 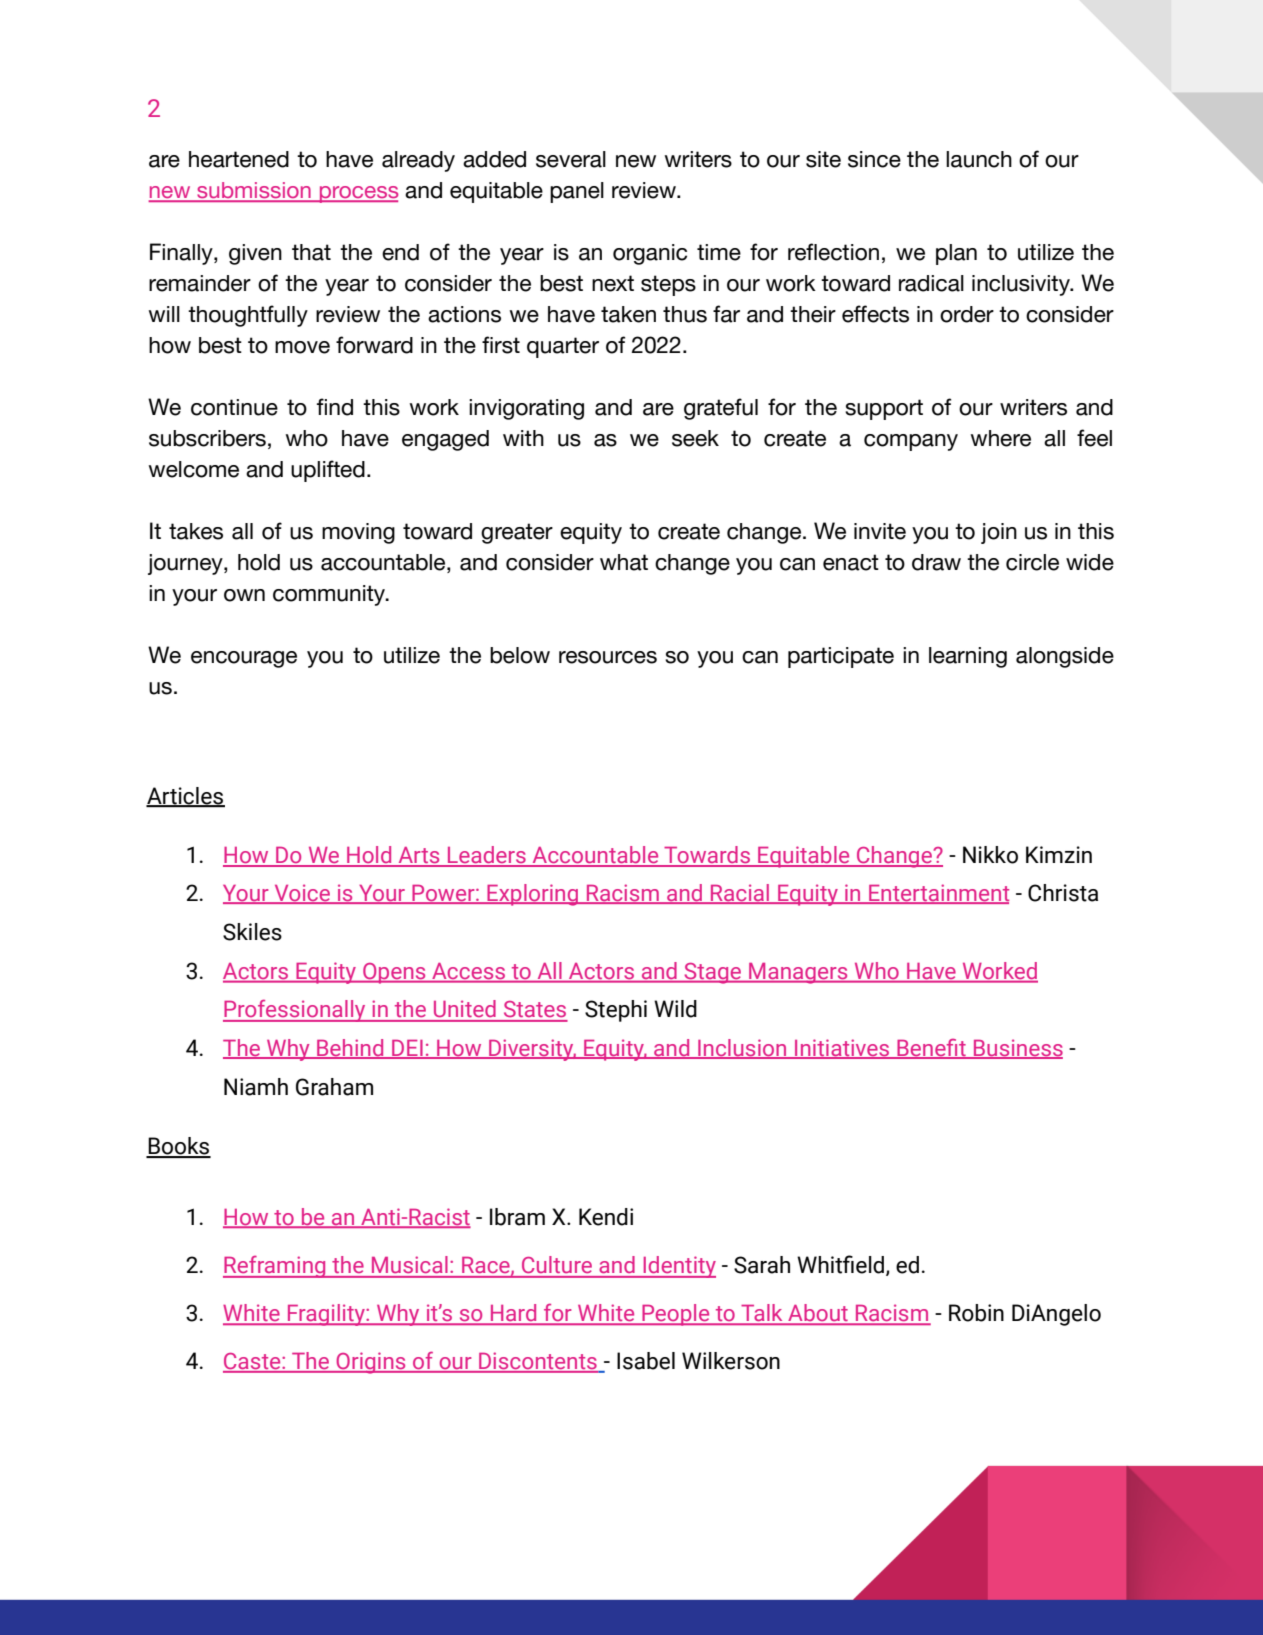 I want to click on Articles, so click(x=185, y=797).
